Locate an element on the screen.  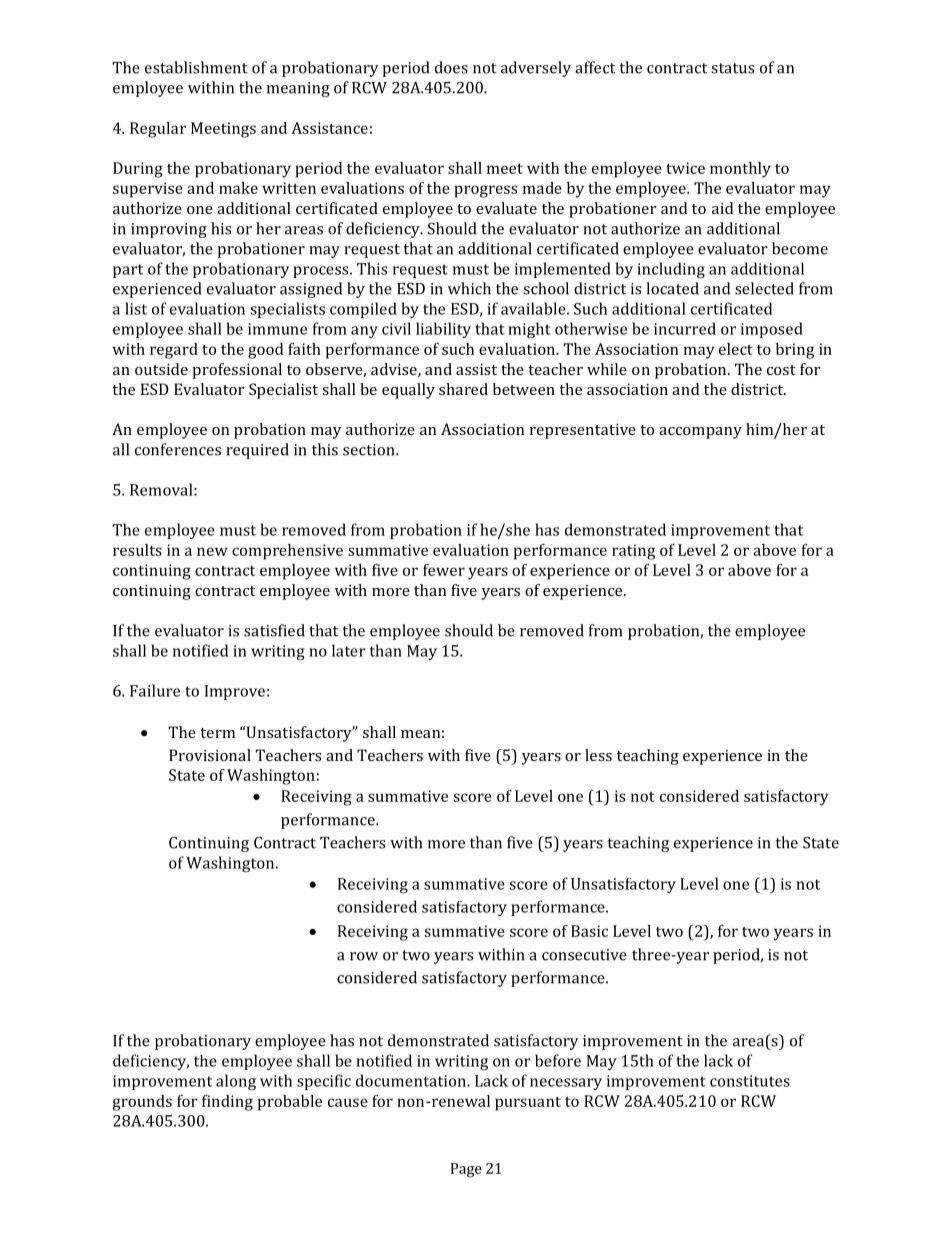
status is located at coordinates (732, 68).
